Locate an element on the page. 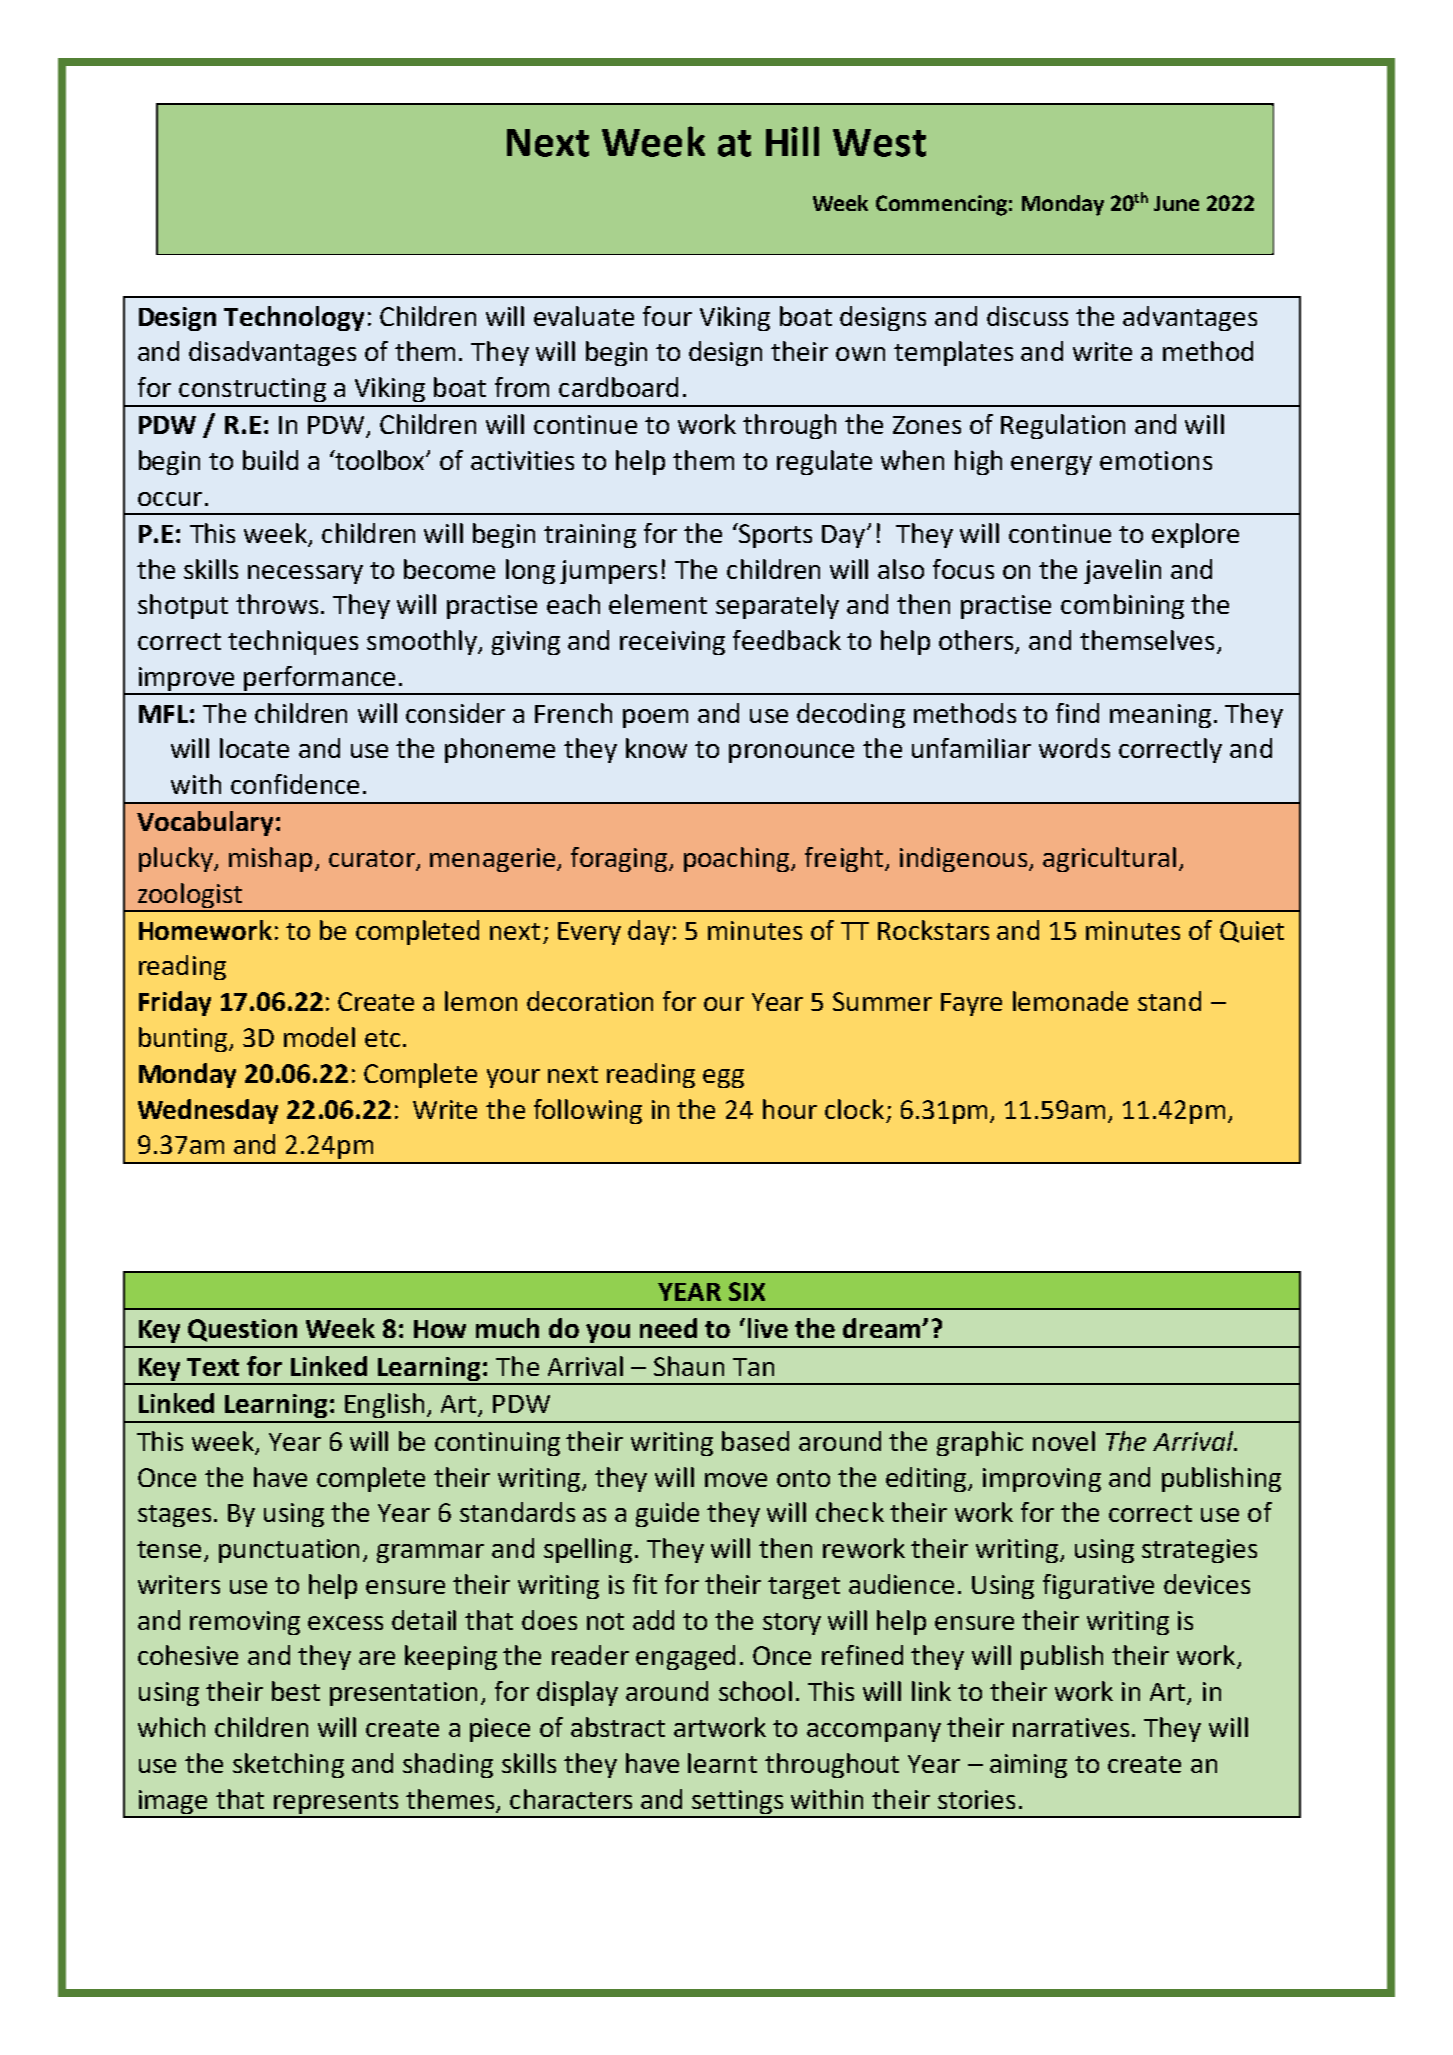 The width and height of the image is (1453, 2055). Shaun is located at coordinates (689, 1366).
